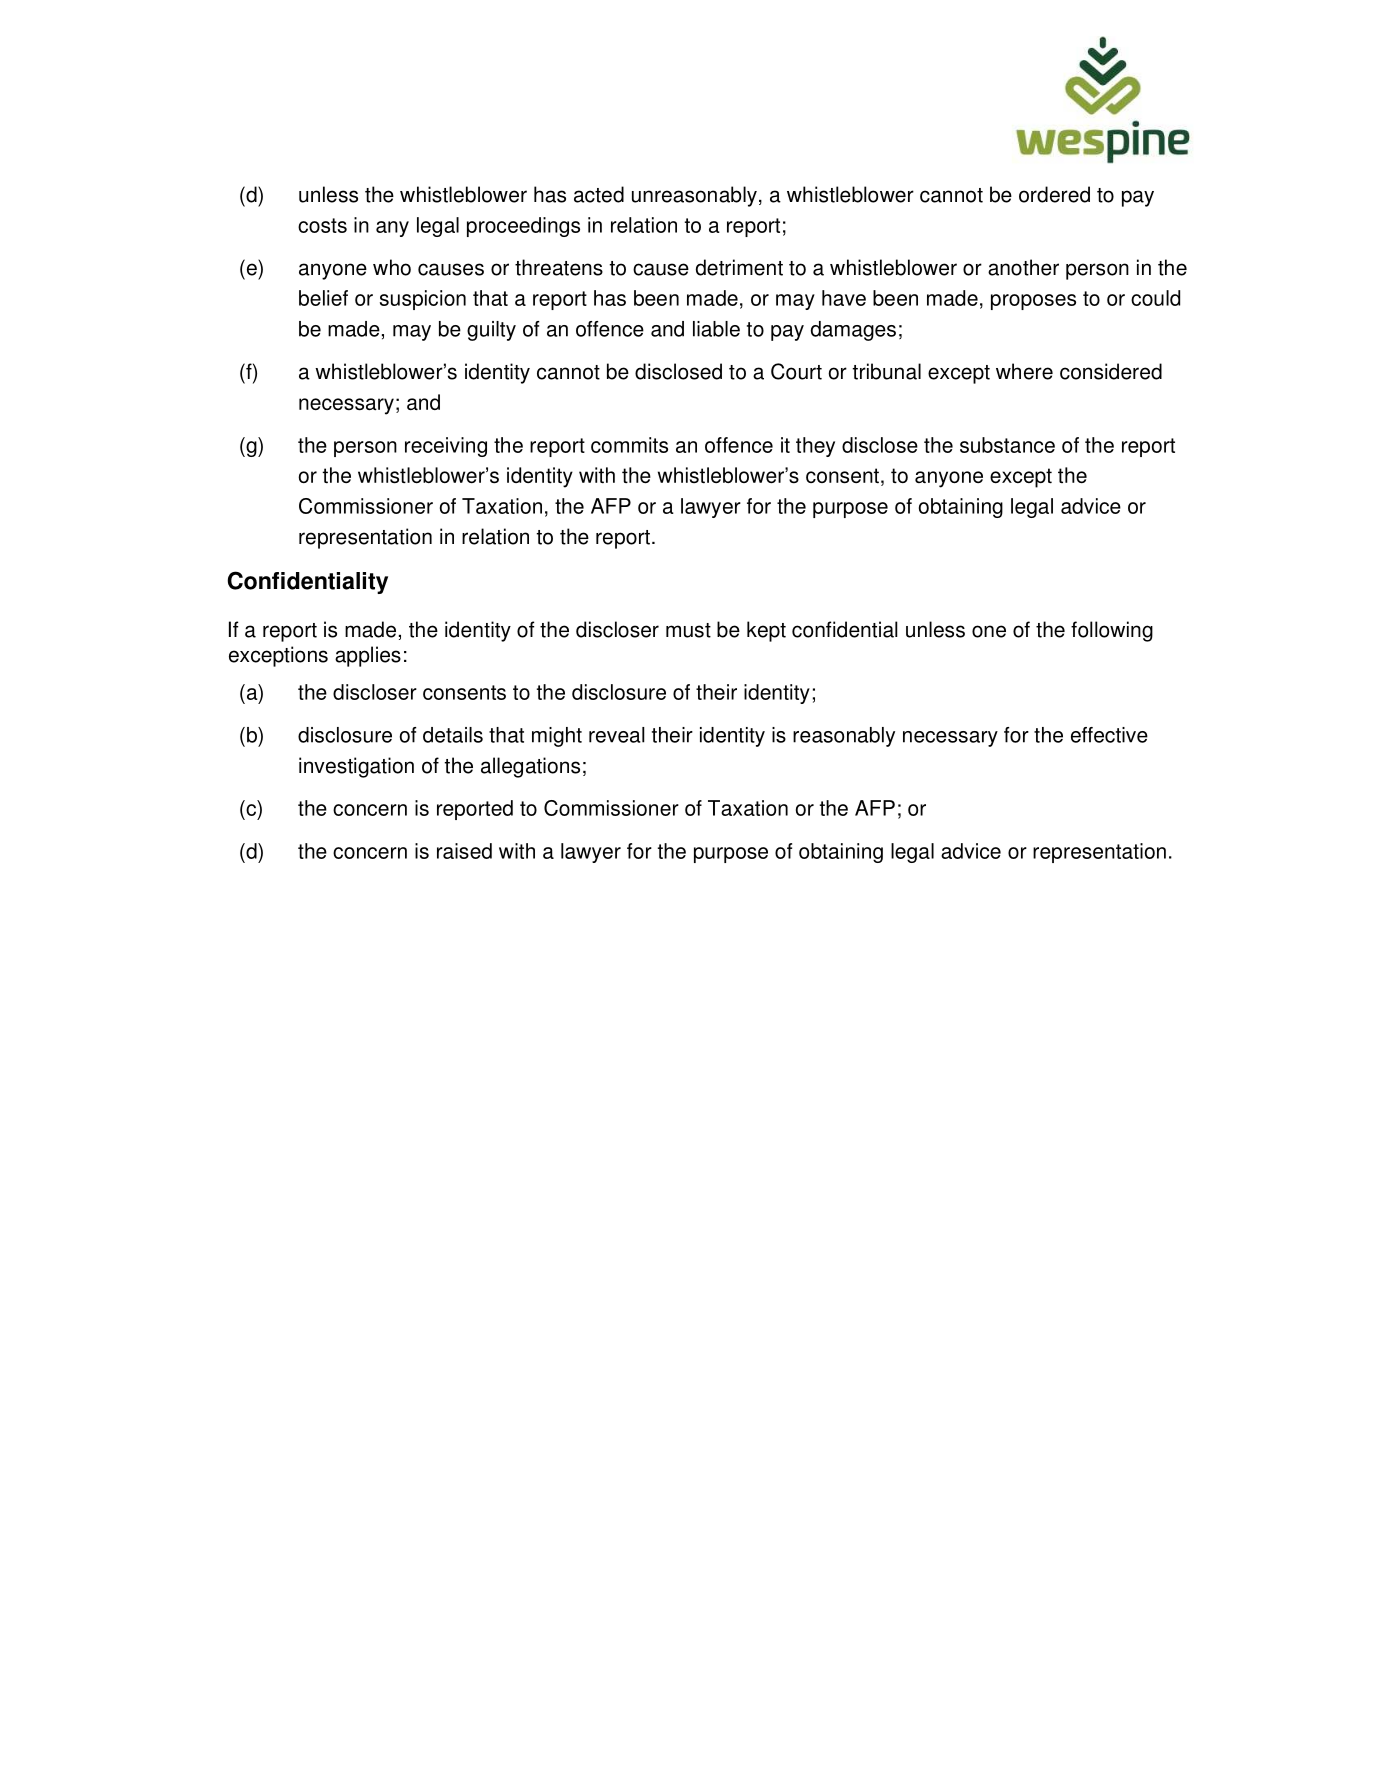 The image size is (1376, 1781). I want to click on effective, so click(1109, 735).
